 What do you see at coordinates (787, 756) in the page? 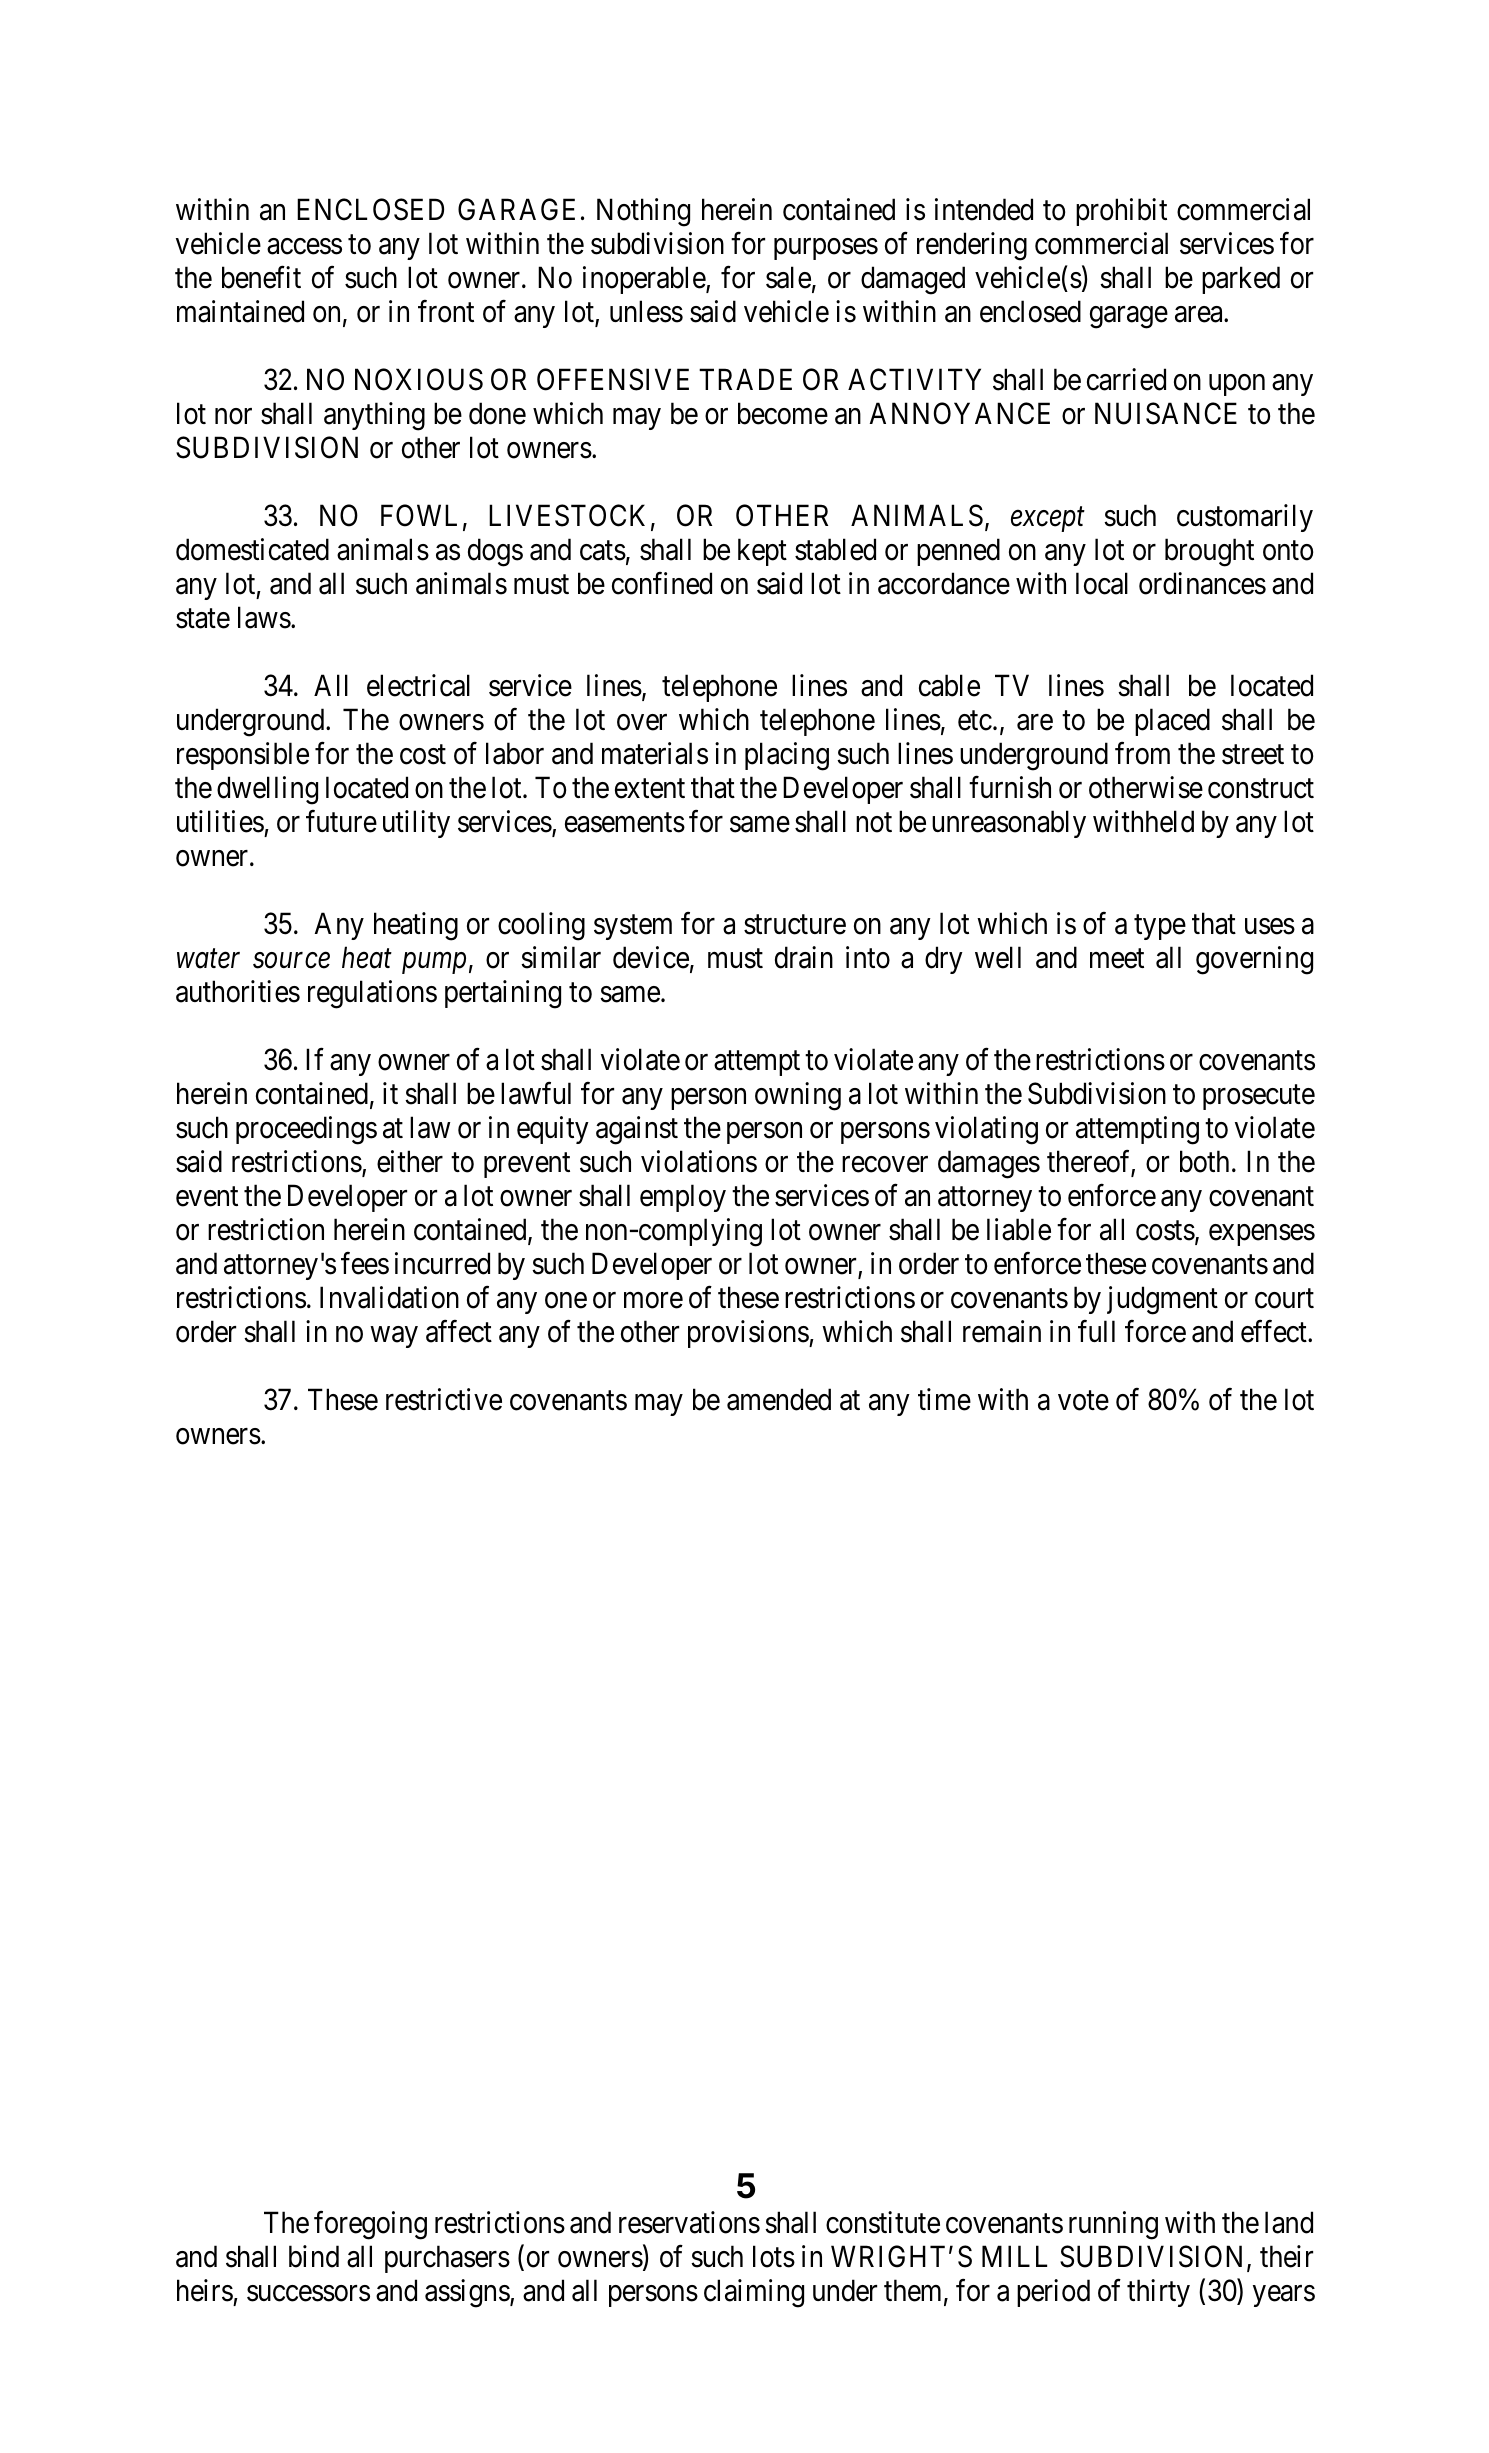
I see `placing` at bounding box center [787, 756].
